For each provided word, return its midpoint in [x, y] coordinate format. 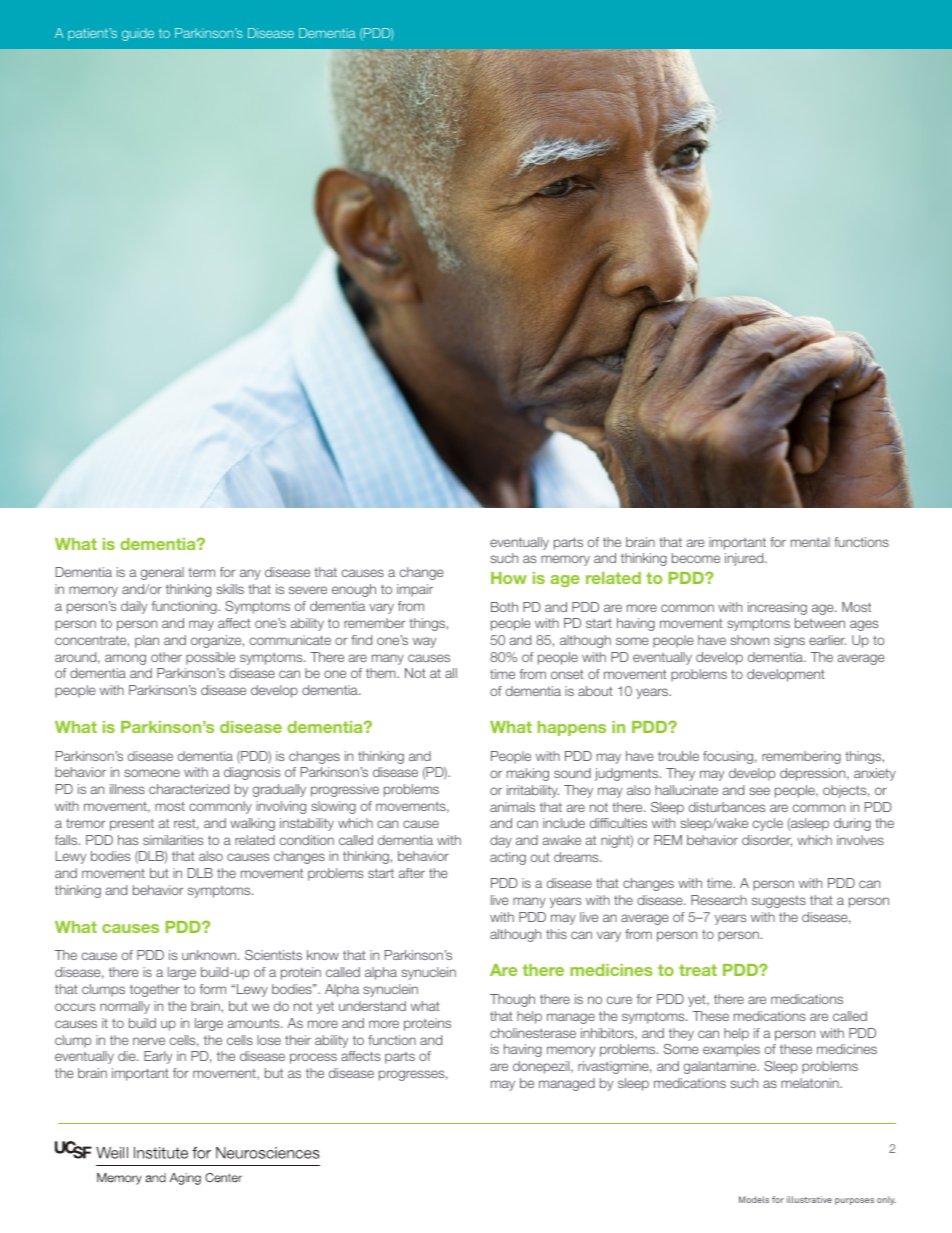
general [162, 573]
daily [134, 607]
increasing [777, 608]
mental [810, 542]
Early [158, 1057]
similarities [173, 840]
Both [504, 607]
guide [138, 34]
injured [745, 559]
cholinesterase [533, 1033]
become [696, 558]
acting [508, 858]
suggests [779, 902]
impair [415, 590]
